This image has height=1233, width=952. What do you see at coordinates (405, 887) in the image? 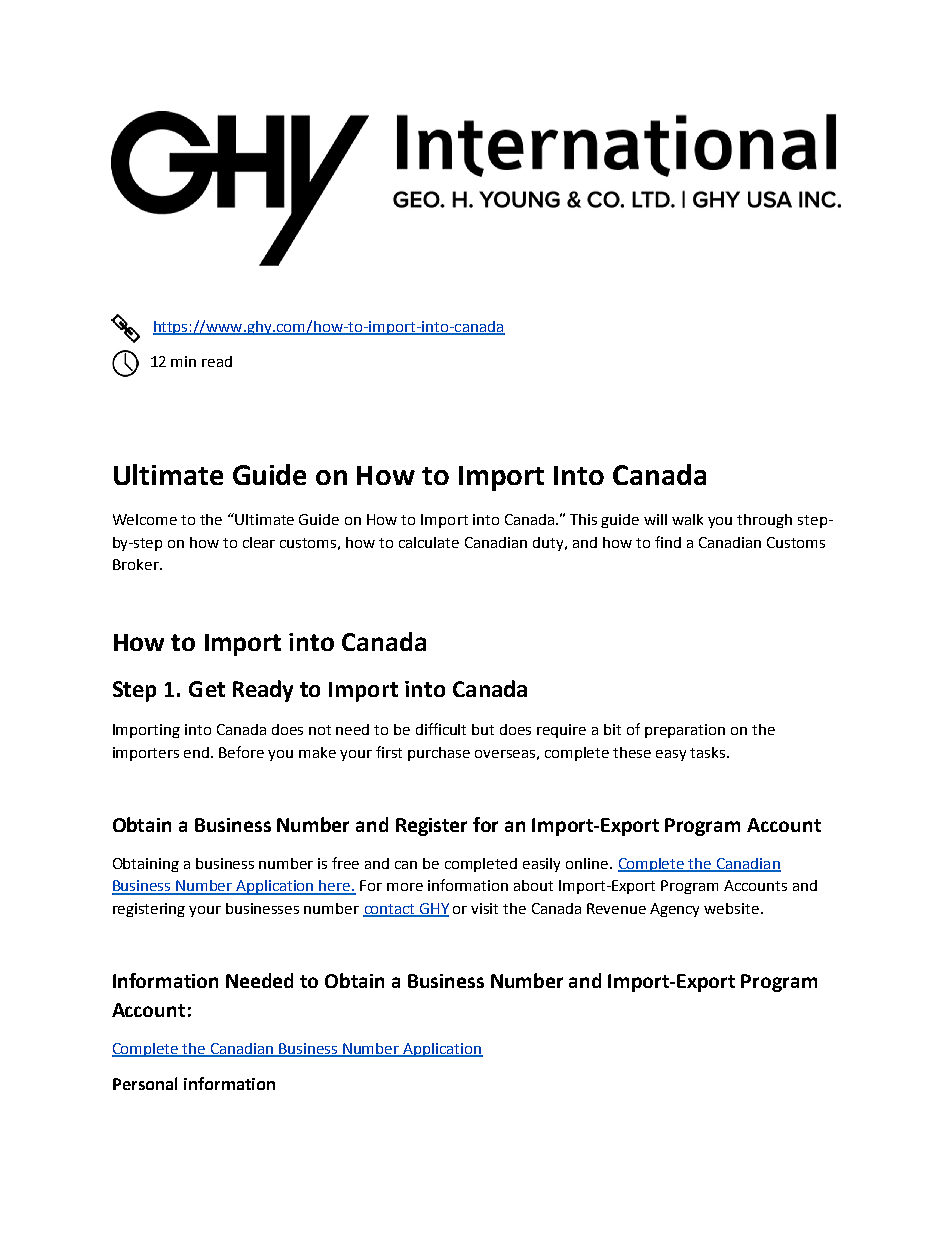
I see `more` at bounding box center [405, 887].
